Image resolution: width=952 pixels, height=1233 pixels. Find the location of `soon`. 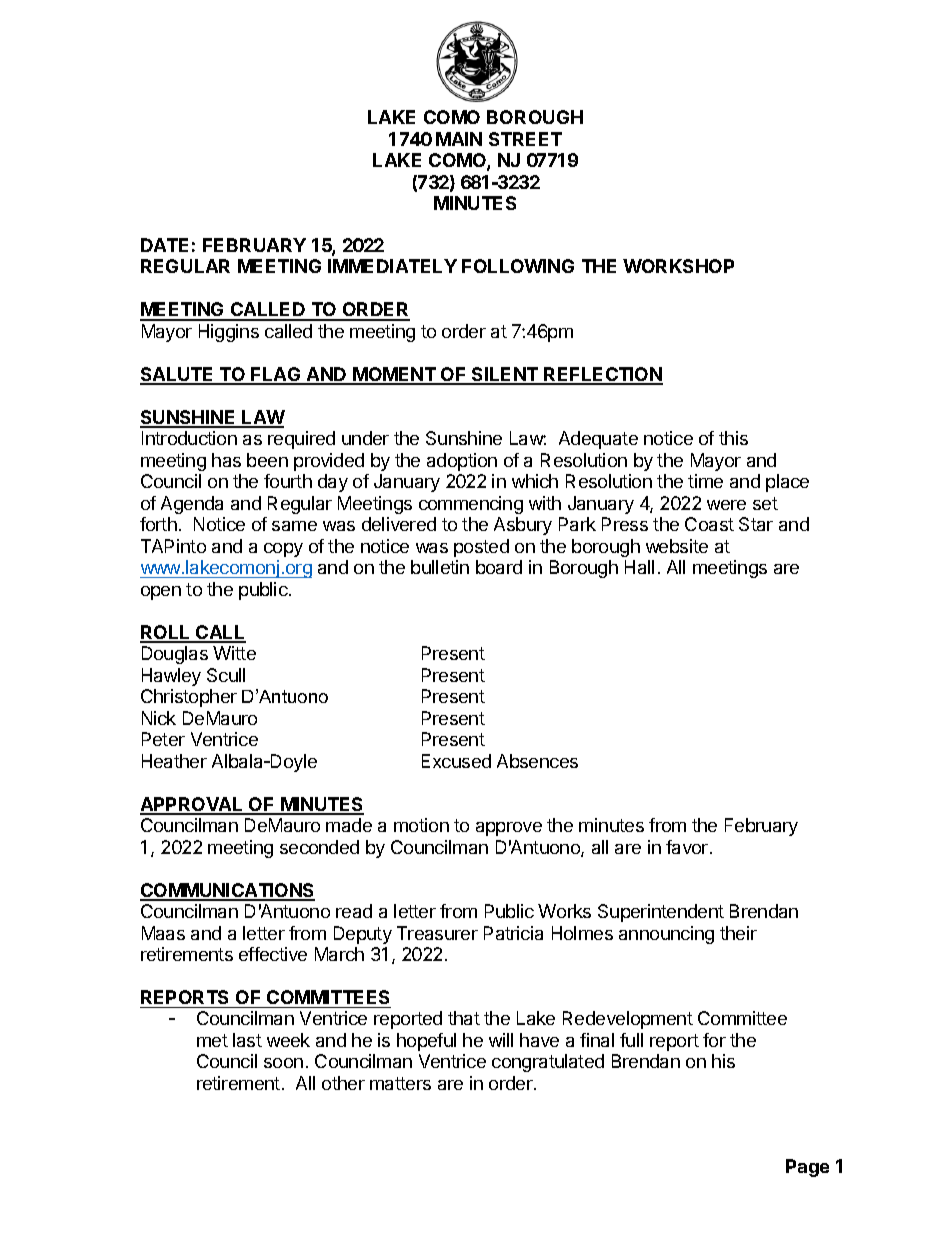

soon is located at coordinates (283, 1063).
